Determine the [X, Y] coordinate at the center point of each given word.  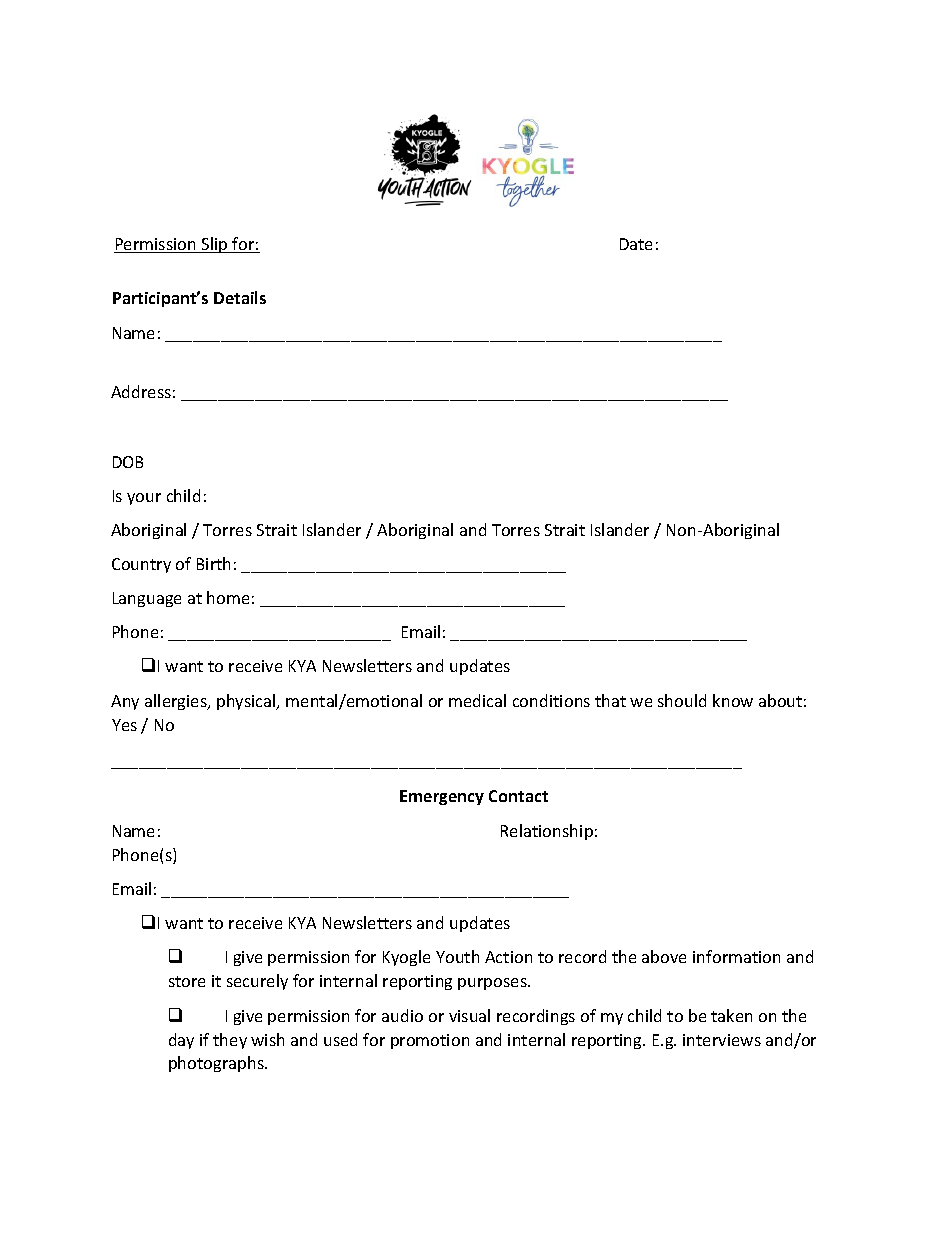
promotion [430, 1041]
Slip [215, 245]
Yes [124, 725]
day [181, 1041]
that [610, 700]
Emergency [442, 797]
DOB [128, 462]
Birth [213, 563]
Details [240, 297]
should [682, 700]
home [228, 597]
